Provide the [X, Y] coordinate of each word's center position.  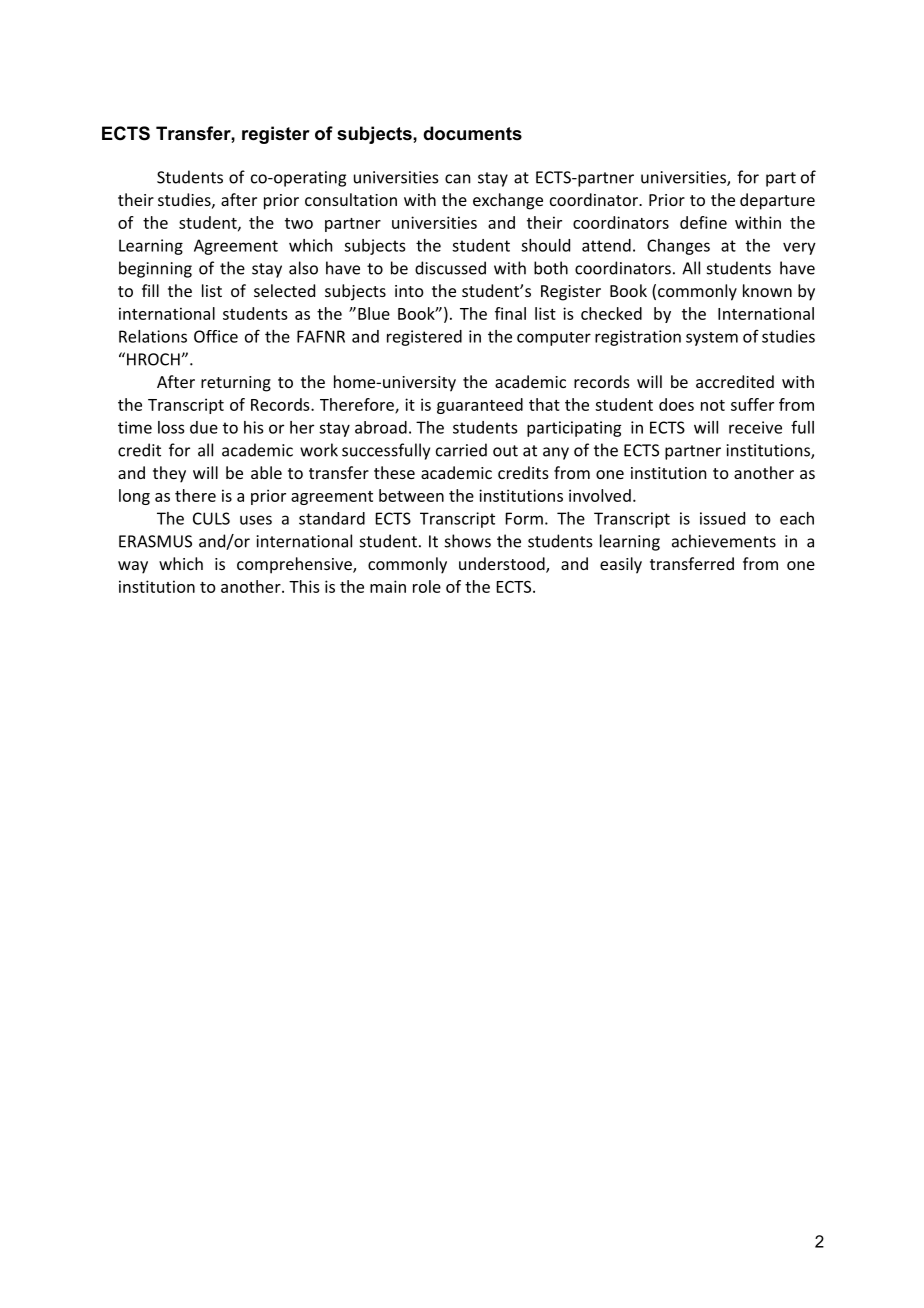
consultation [351, 199]
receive [755, 427]
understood [503, 565]
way [133, 567]
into [409, 291]
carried [461, 450]
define [703, 222]
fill [150, 290]
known [767, 290]
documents [472, 133]
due [204, 427]
